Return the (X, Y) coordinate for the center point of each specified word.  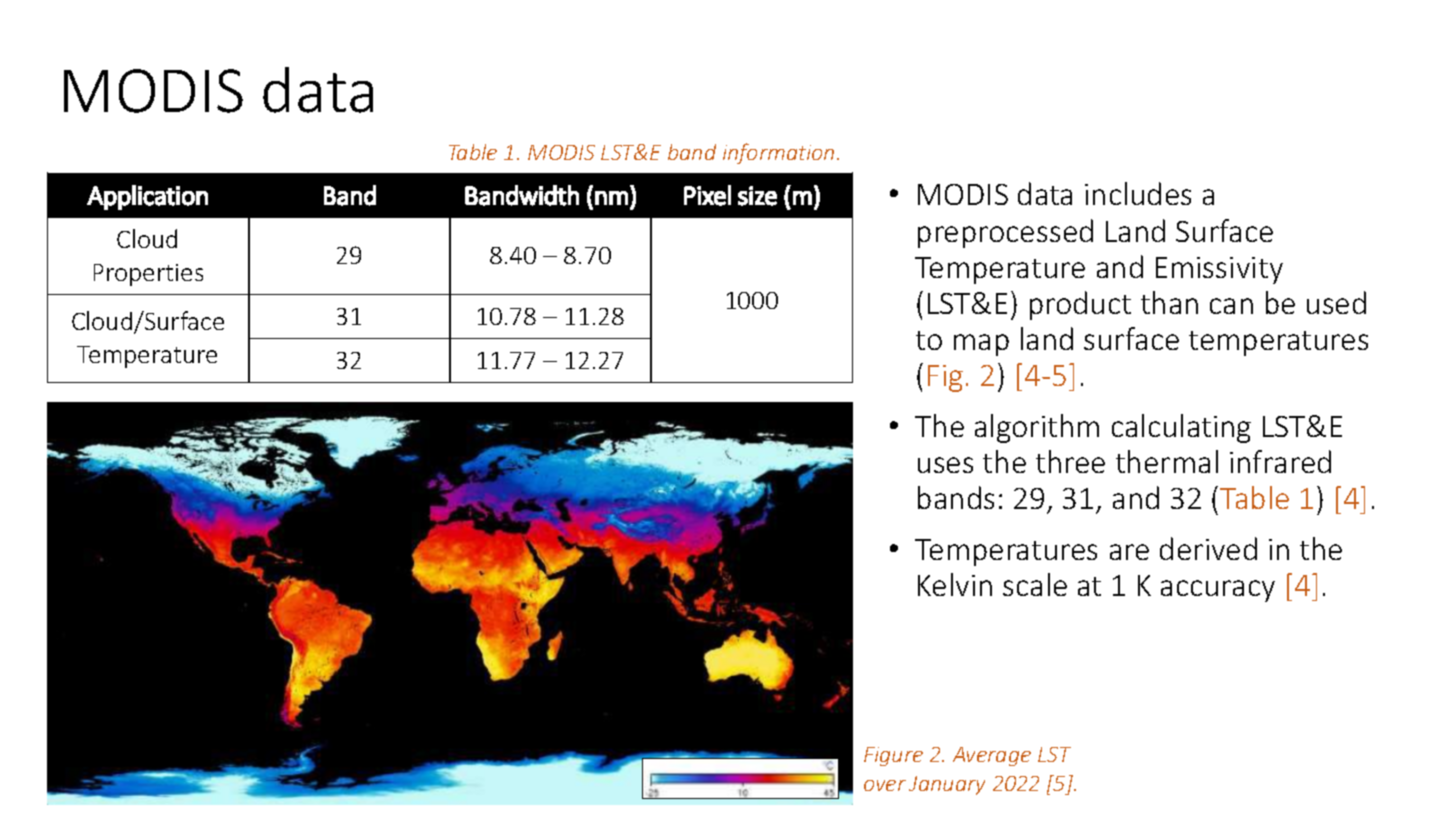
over (885, 785)
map (981, 345)
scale (1035, 584)
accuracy (1218, 591)
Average (992, 756)
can (1231, 306)
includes (1138, 193)
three (1070, 461)
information (778, 153)
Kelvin (955, 584)
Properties (148, 275)
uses (945, 465)
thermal (1167, 461)
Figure (893, 756)
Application (147, 197)
